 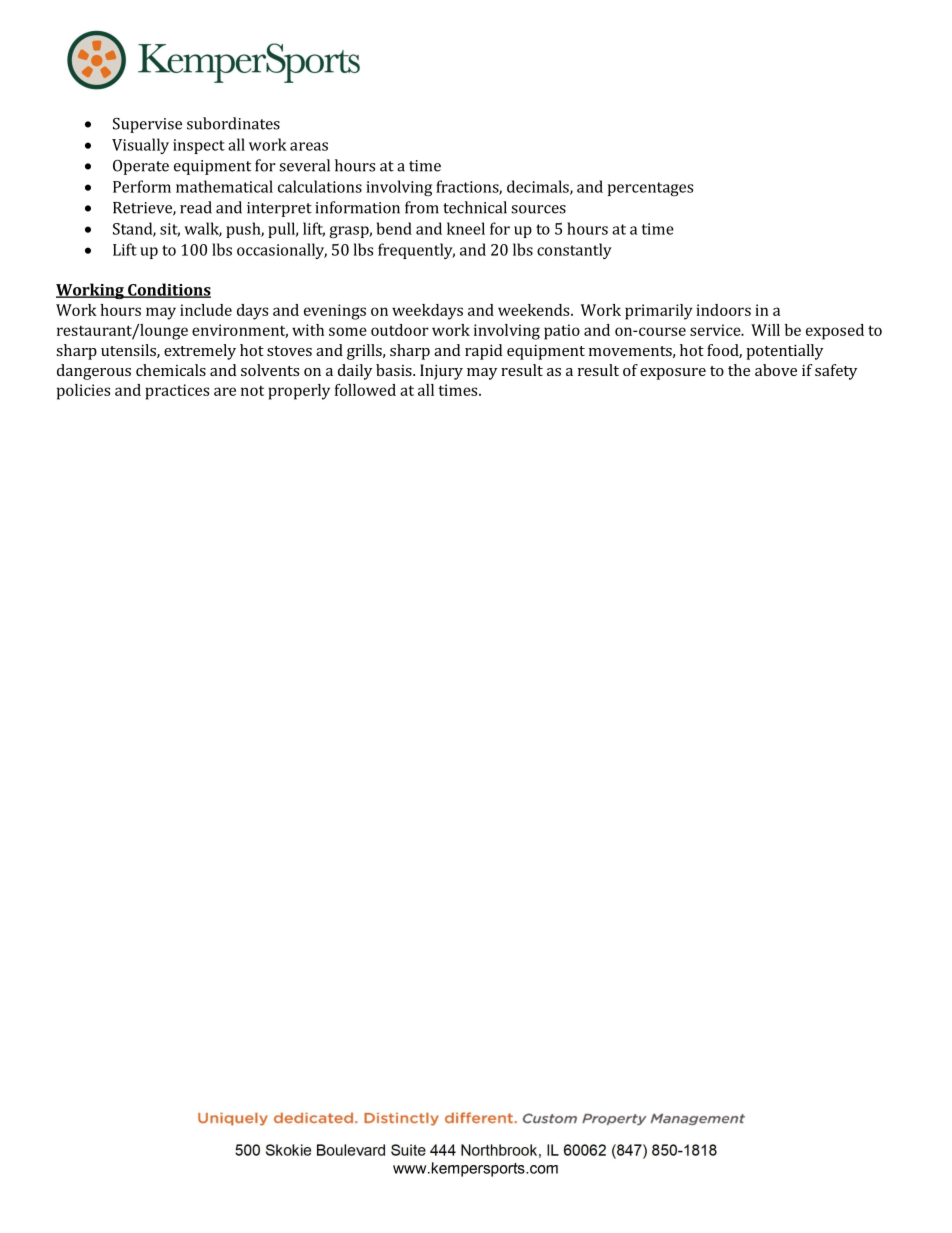 What do you see at coordinates (673, 374) in the screenshot?
I see `exposure` at bounding box center [673, 374].
